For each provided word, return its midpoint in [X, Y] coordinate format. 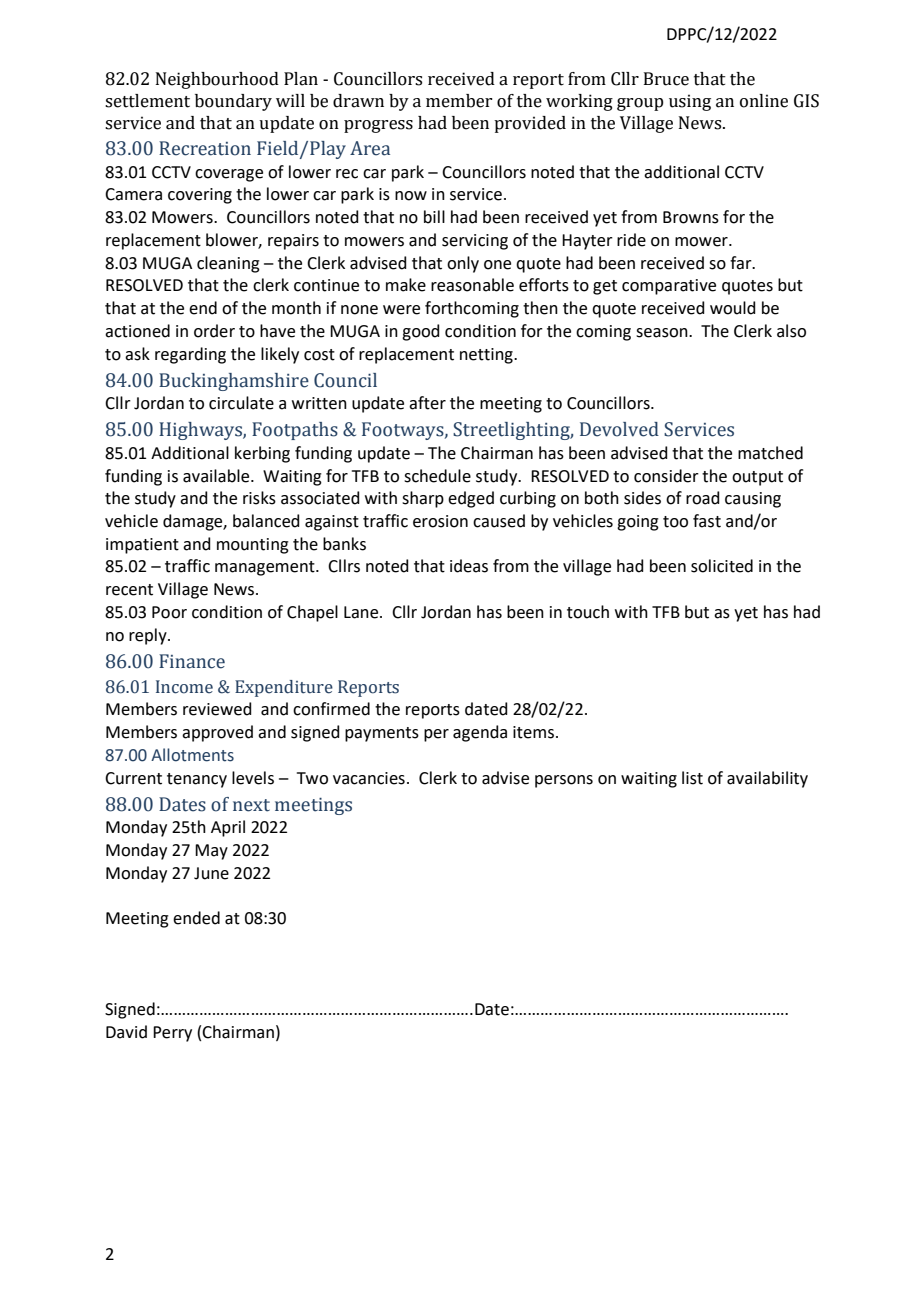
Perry [172, 1034]
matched [770, 453]
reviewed [217, 709]
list [692, 778]
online [764, 101]
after [427, 403]
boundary [233, 102]
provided [530, 124]
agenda [480, 733]
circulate [241, 403]
